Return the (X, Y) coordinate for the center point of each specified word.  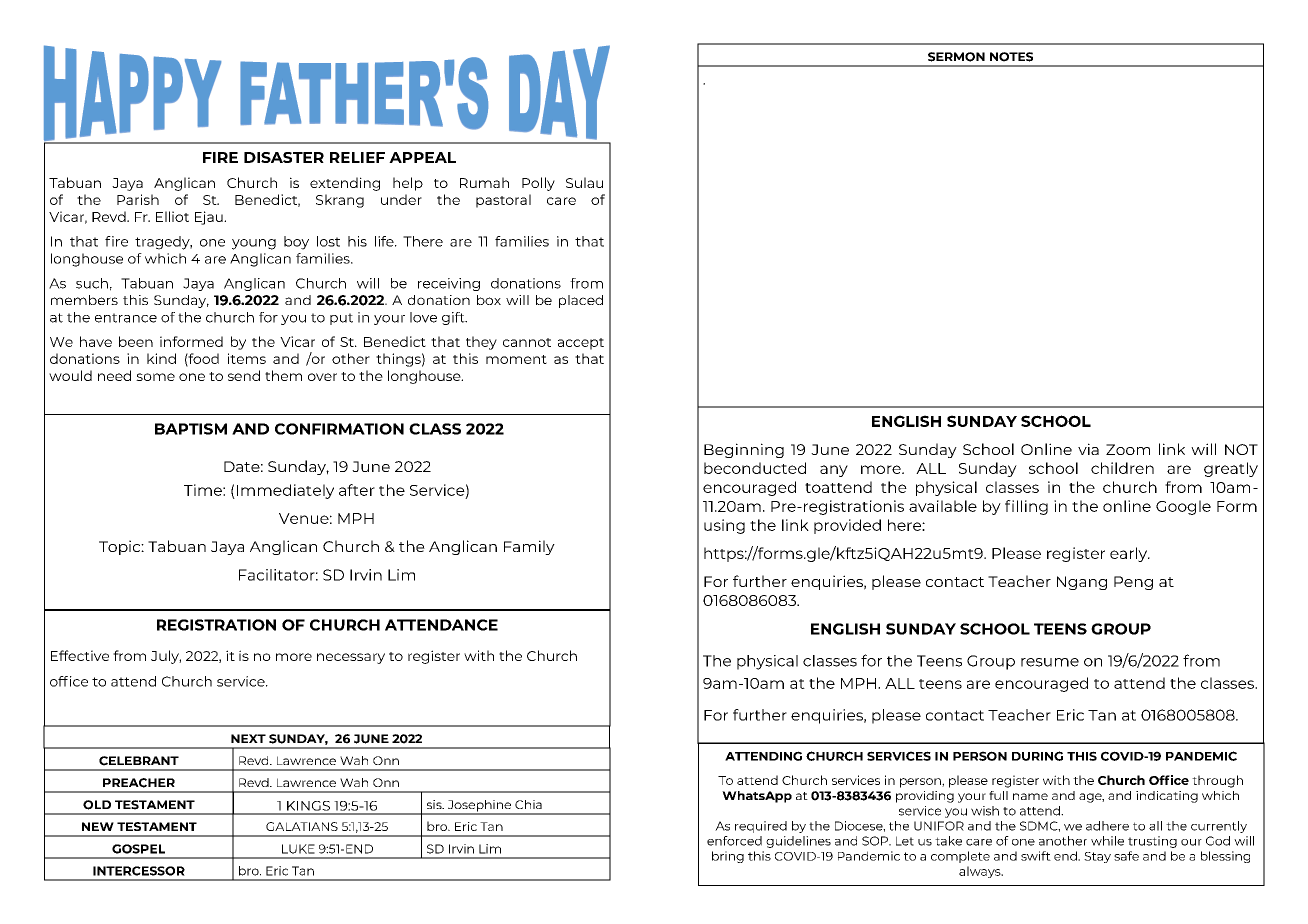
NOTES (1011, 57)
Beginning (744, 450)
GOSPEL (138, 849)
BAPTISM (191, 429)
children (1122, 468)
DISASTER (284, 157)
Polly (538, 184)
